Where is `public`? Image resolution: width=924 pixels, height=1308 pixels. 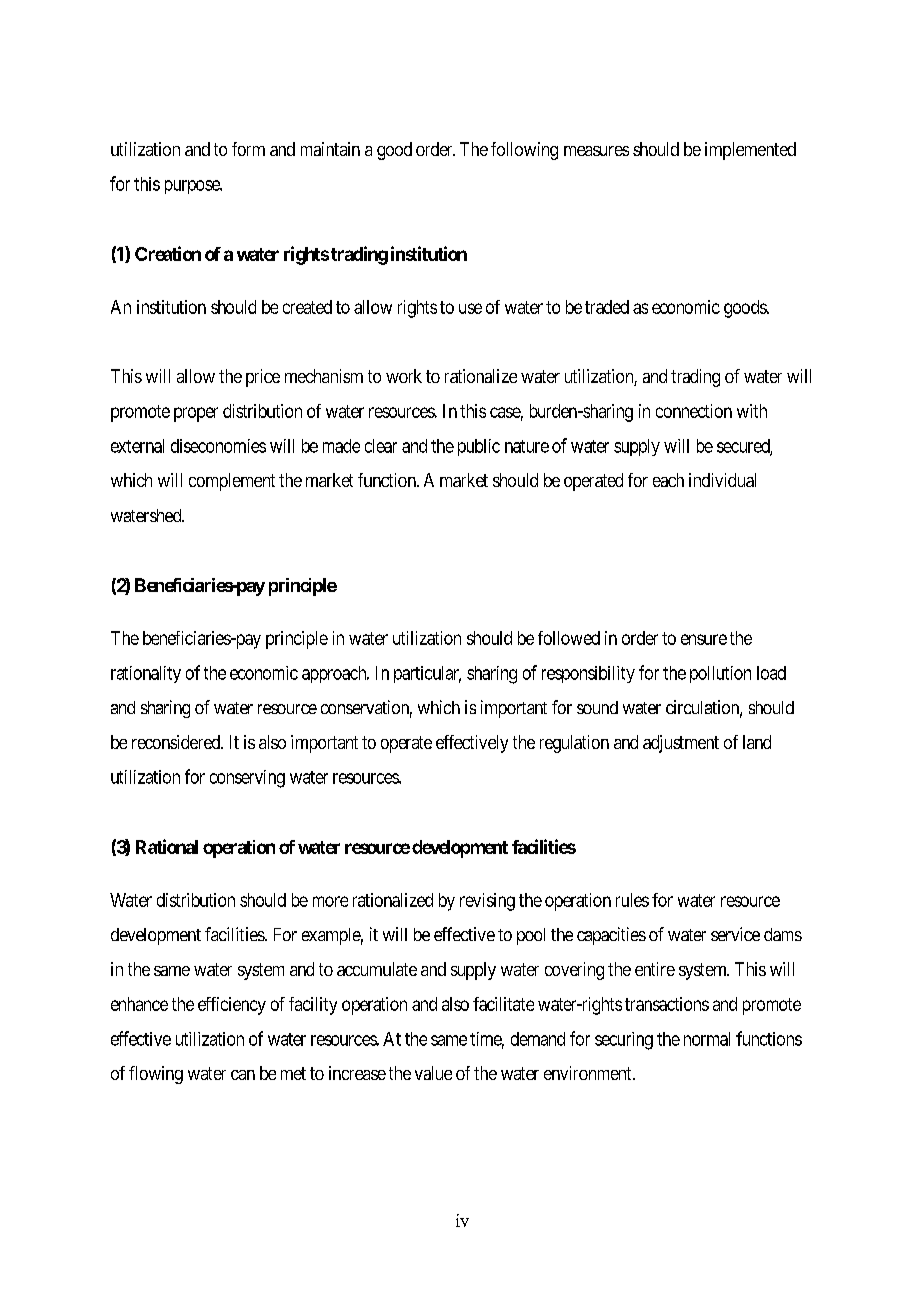
public is located at coordinates (479, 447).
